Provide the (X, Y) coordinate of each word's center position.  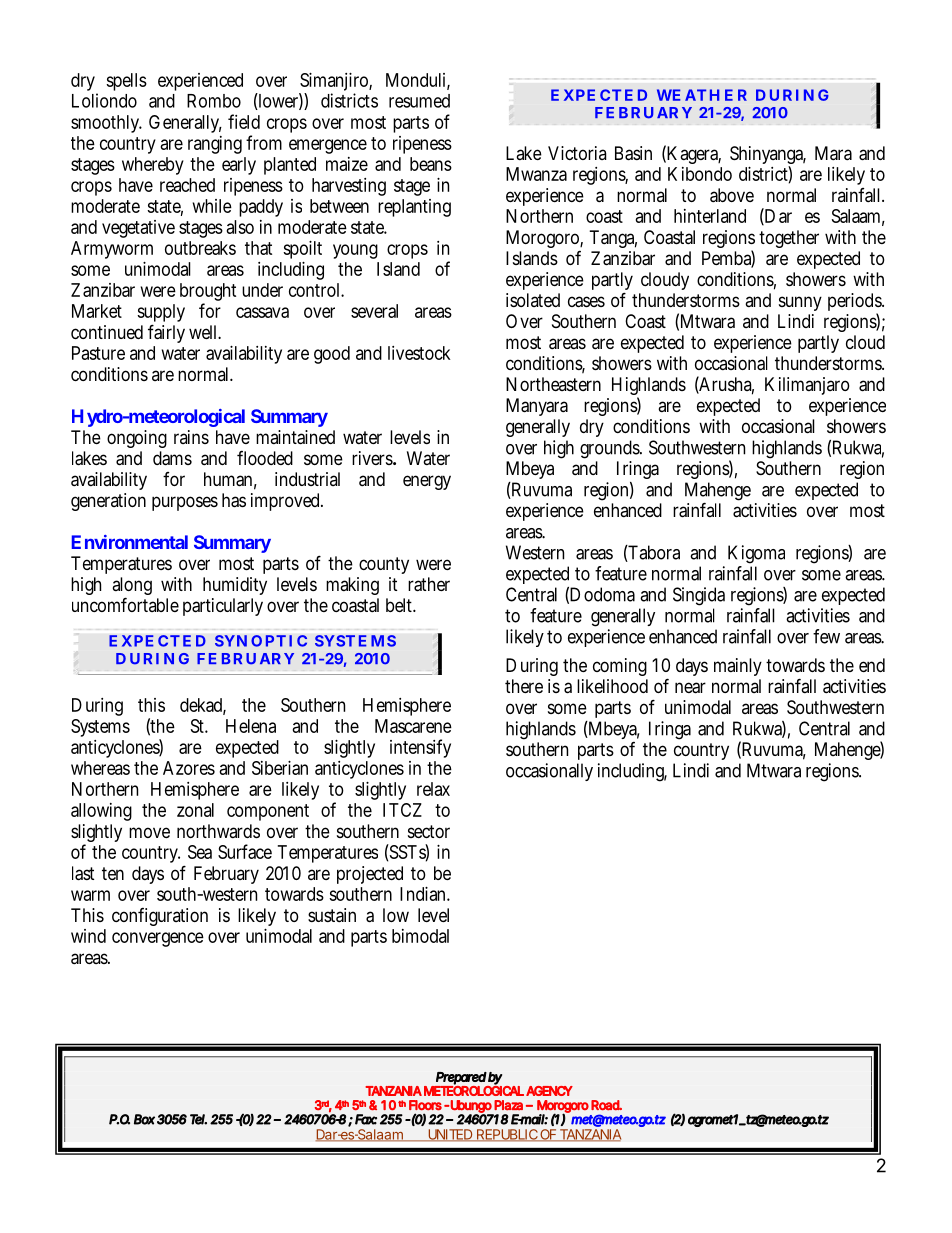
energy (427, 482)
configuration (160, 917)
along (132, 587)
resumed (419, 101)
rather (429, 584)
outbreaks (200, 248)
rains (191, 437)
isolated (533, 300)
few (826, 636)
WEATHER (702, 95)
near (690, 688)
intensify (420, 748)
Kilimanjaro (807, 386)
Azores (189, 768)
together (789, 239)
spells (126, 82)
